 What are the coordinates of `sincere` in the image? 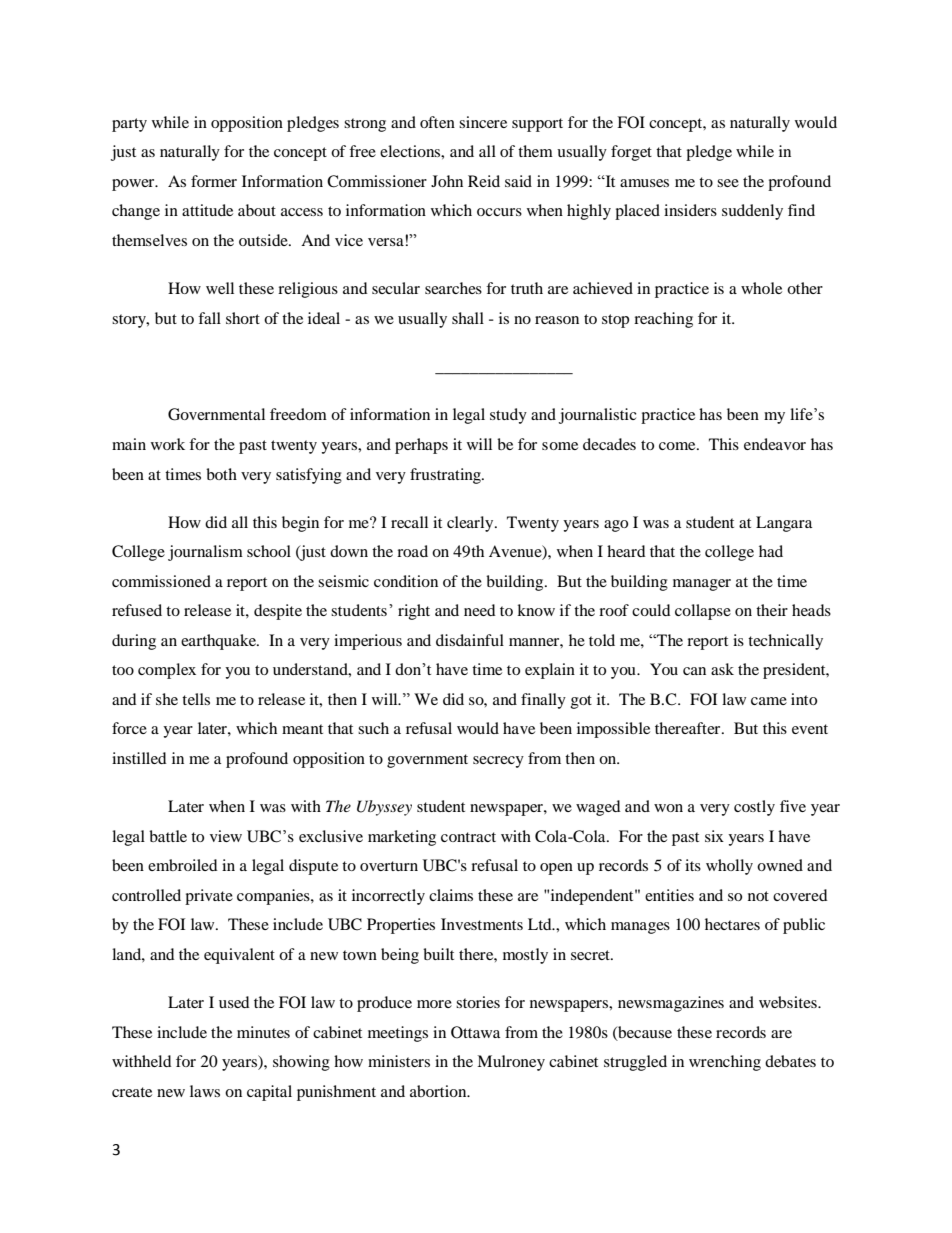 It's located at (483, 122).
